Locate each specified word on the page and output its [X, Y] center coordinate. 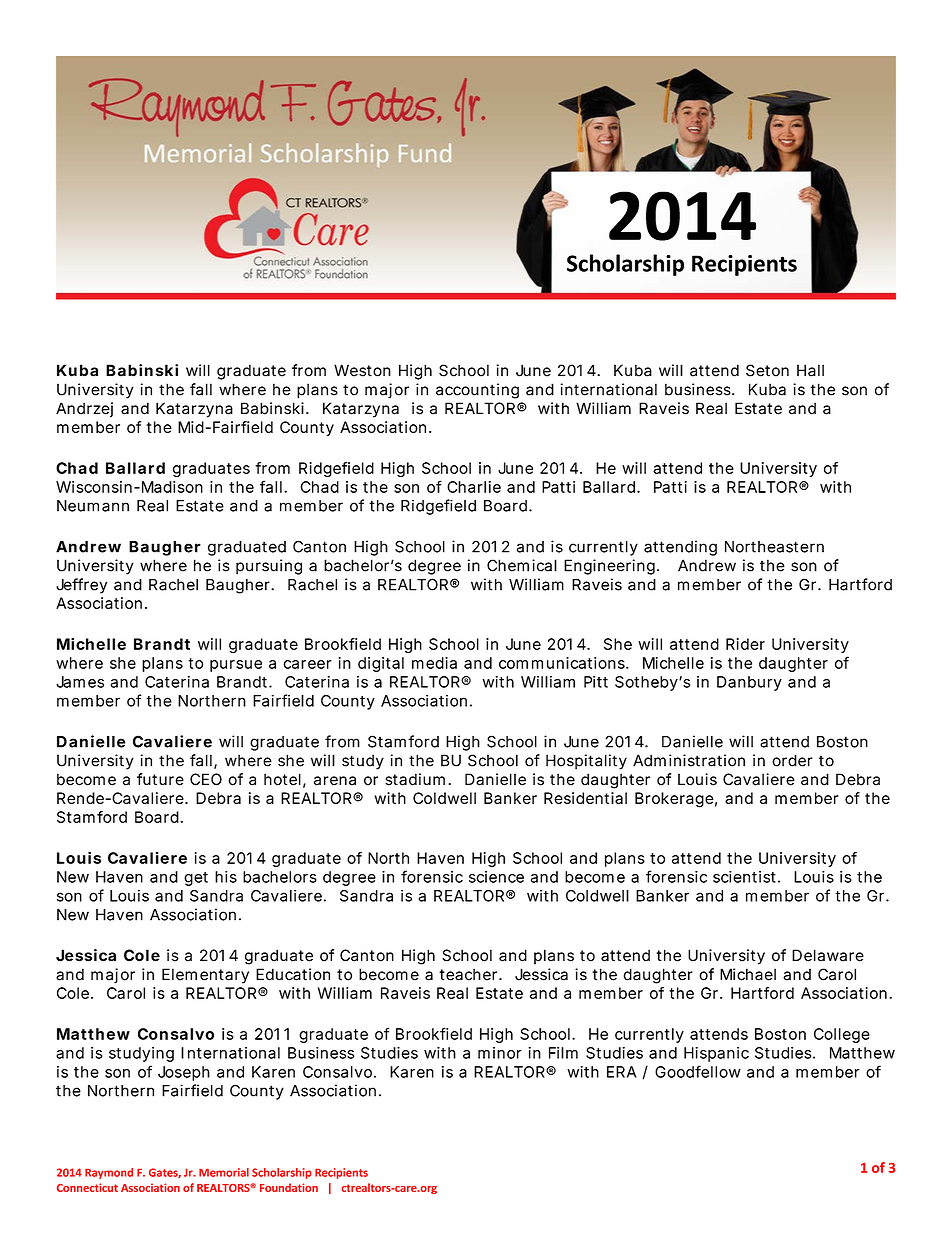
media [434, 663]
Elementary [205, 976]
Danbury [749, 683]
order [792, 760]
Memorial [224, 1172]
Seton [767, 370]
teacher [470, 974]
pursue [236, 666]
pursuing [269, 567]
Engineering [611, 567]
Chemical [522, 565]
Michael [748, 974]
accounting [477, 391]
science [496, 877]
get [196, 879]
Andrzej [84, 410]
